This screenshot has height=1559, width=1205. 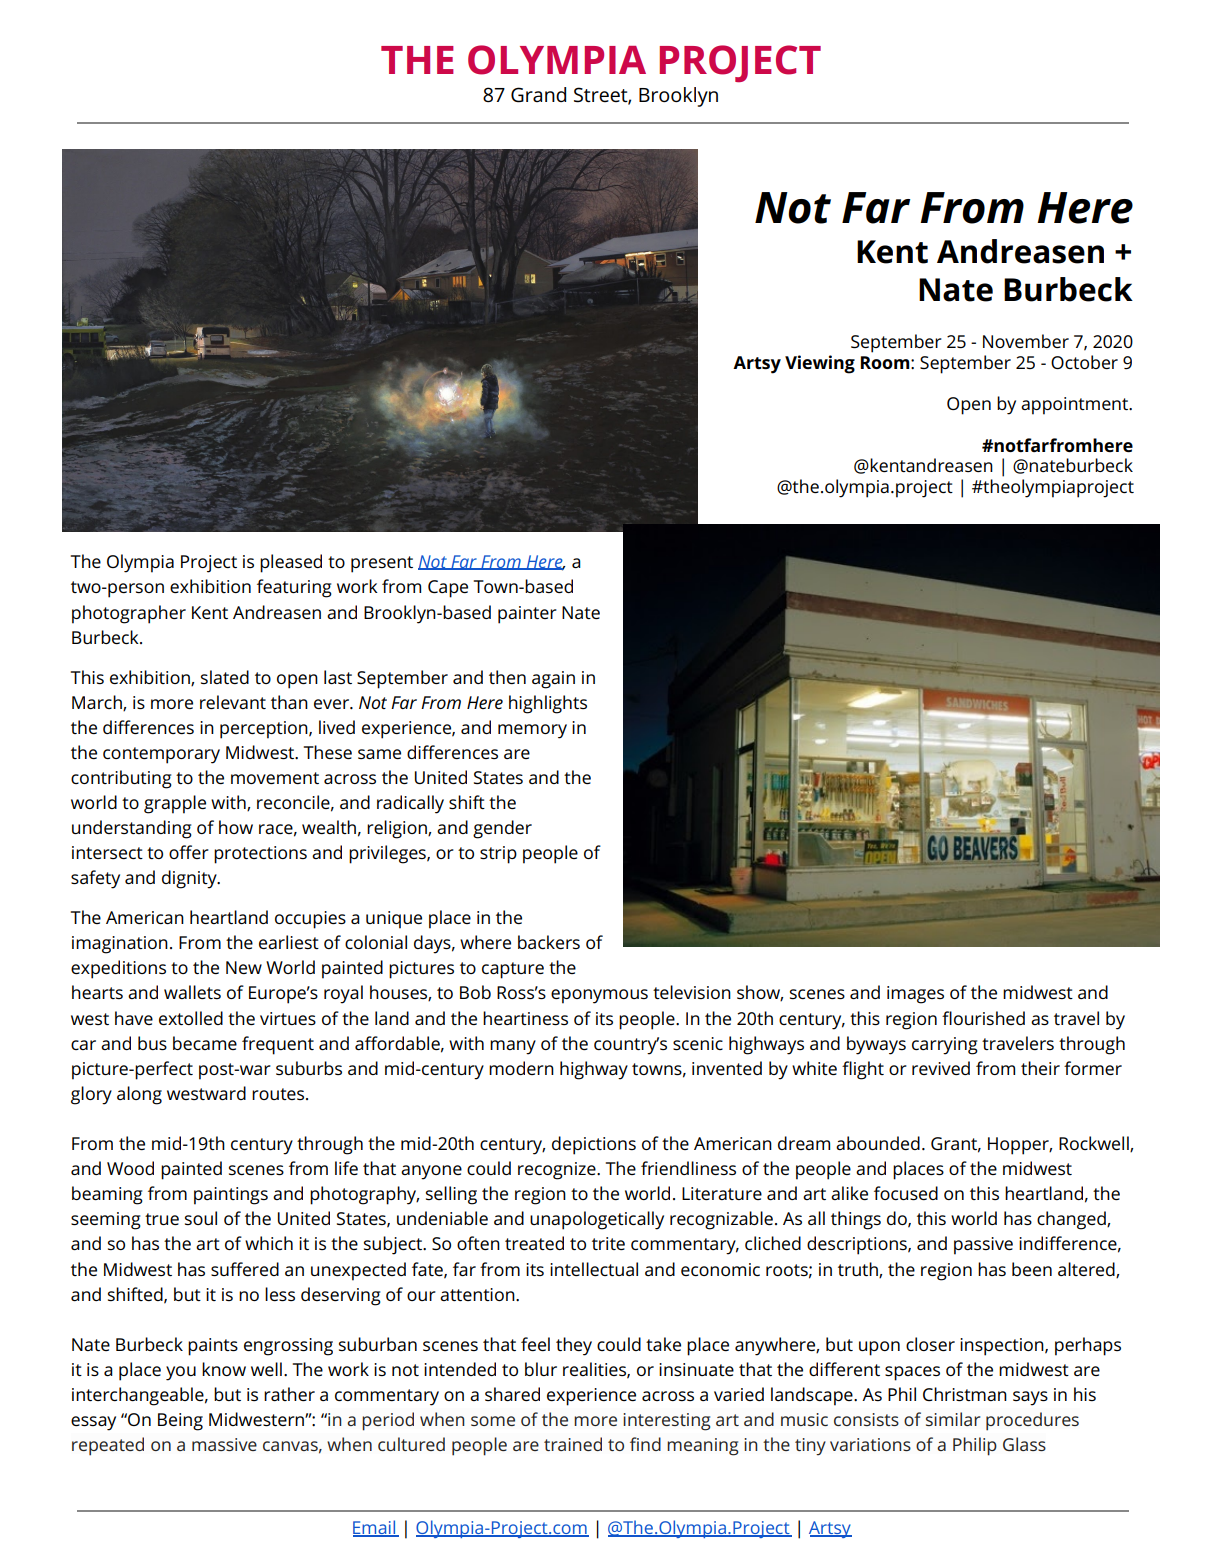 What do you see at coordinates (1026, 341) in the screenshot?
I see `November` at bounding box center [1026, 341].
